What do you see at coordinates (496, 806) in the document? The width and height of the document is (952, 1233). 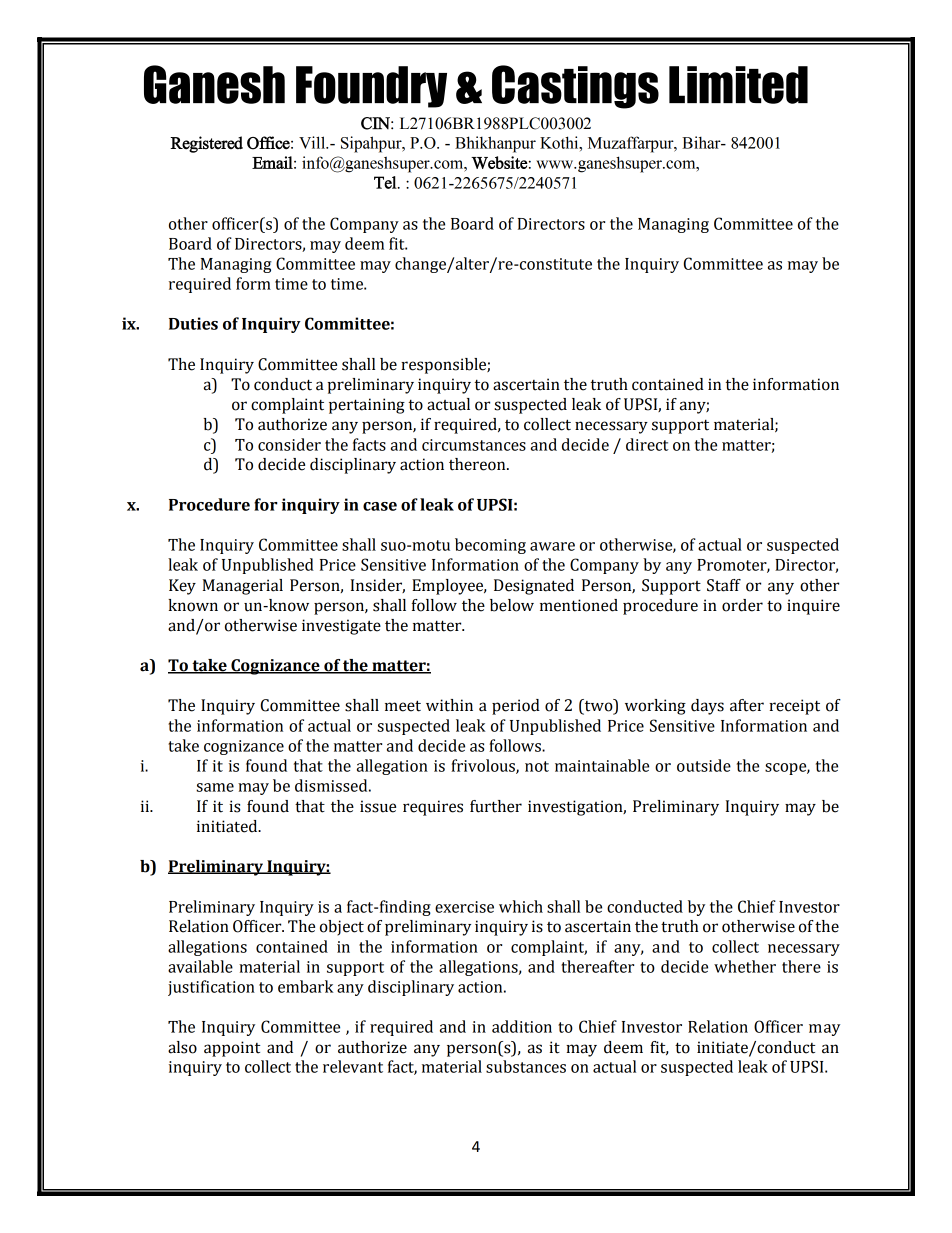 I see `further` at bounding box center [496, 806].
